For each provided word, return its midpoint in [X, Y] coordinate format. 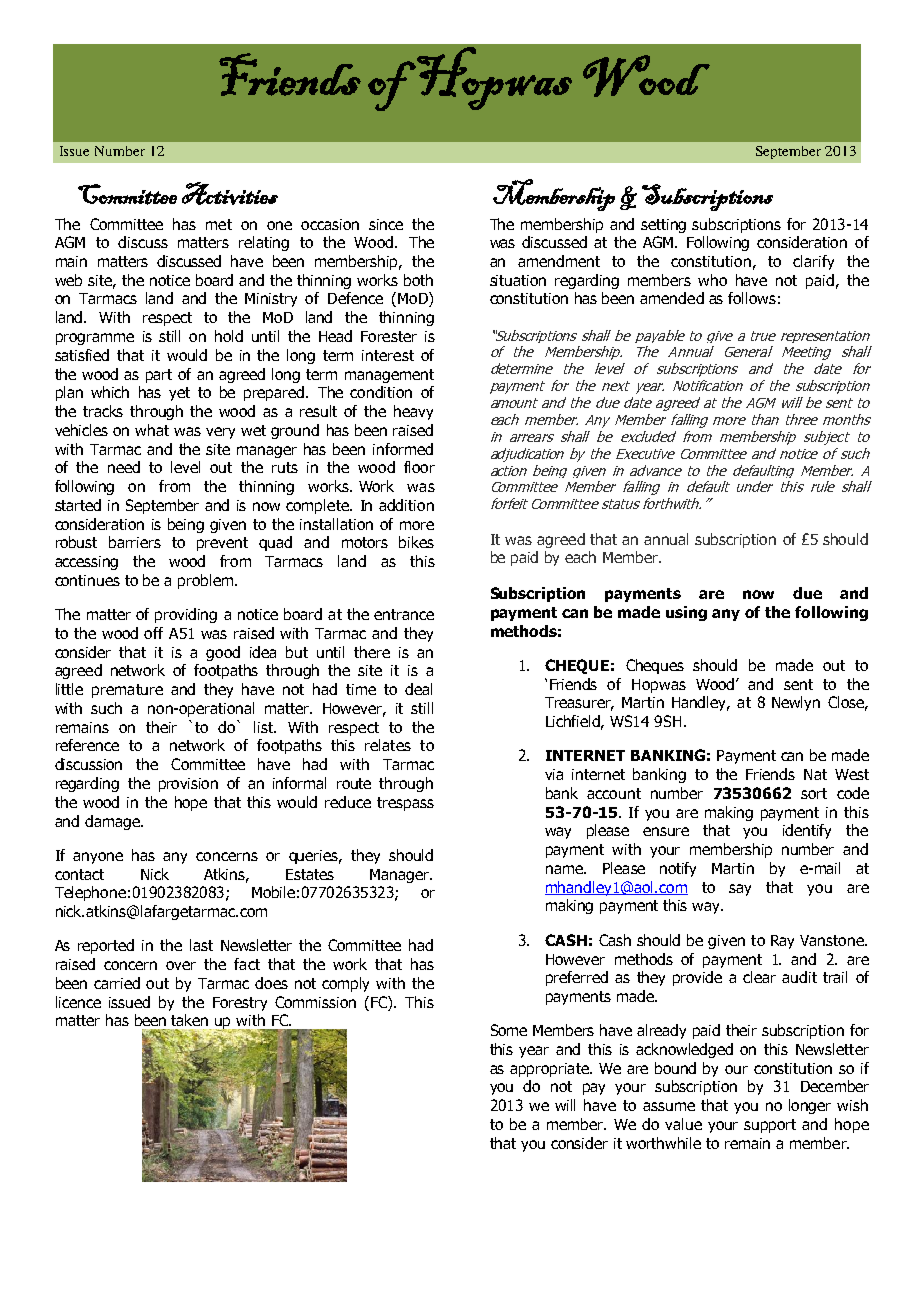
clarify [813, 262]
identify [807, 831]
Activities [230, 193]
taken [189, 1020]
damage [113, 822]
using [686, 613]
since [386, 224]
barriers [135, 542]
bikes [416, 542]
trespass [405, 804]
